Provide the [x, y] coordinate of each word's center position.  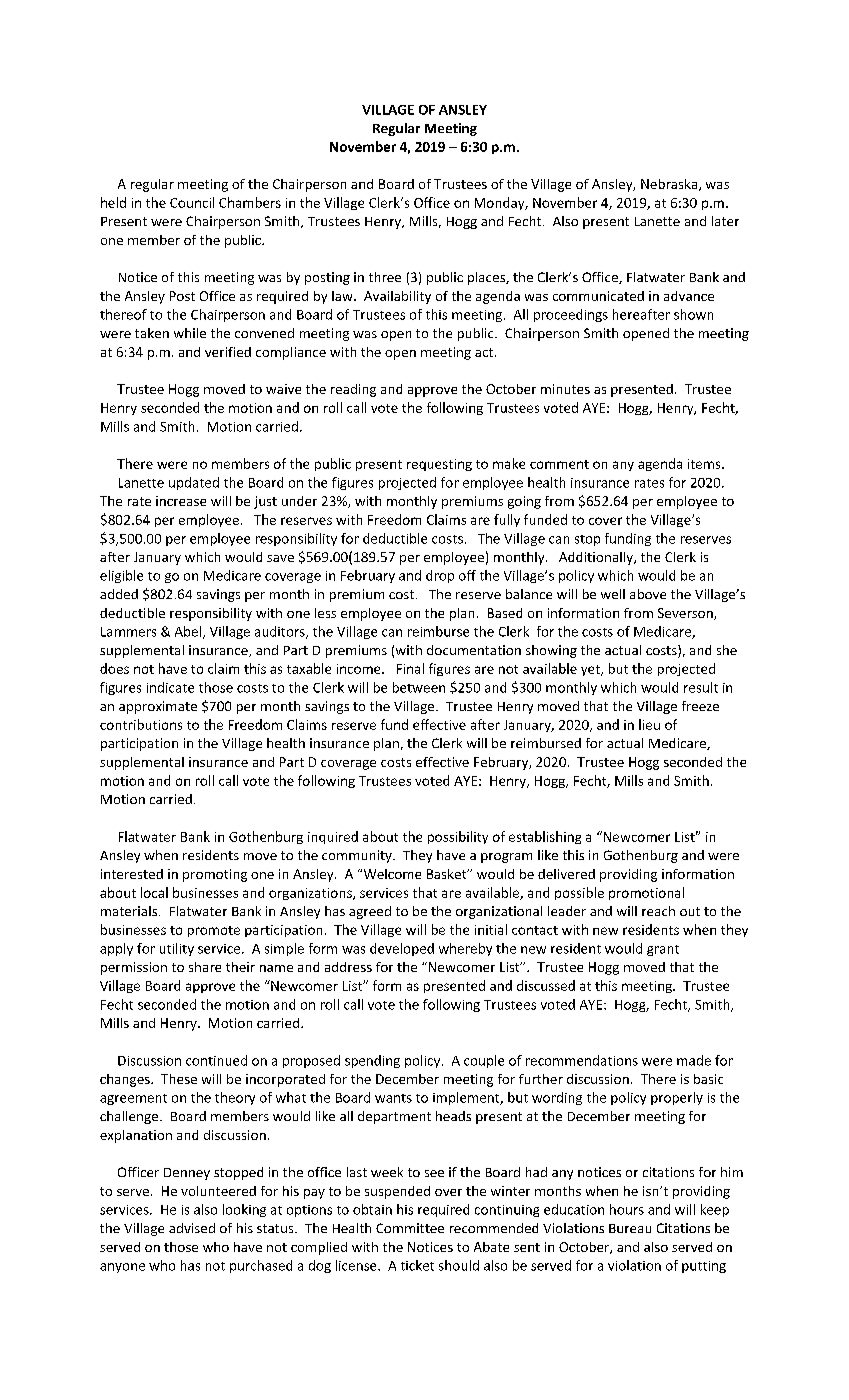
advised [192, 1228]
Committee [410, 1228]
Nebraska [670, 185]
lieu [649, 724]
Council [192, 202]
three [385, 277]
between [419, 687]
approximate [158, 707]
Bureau [630, 1228]
